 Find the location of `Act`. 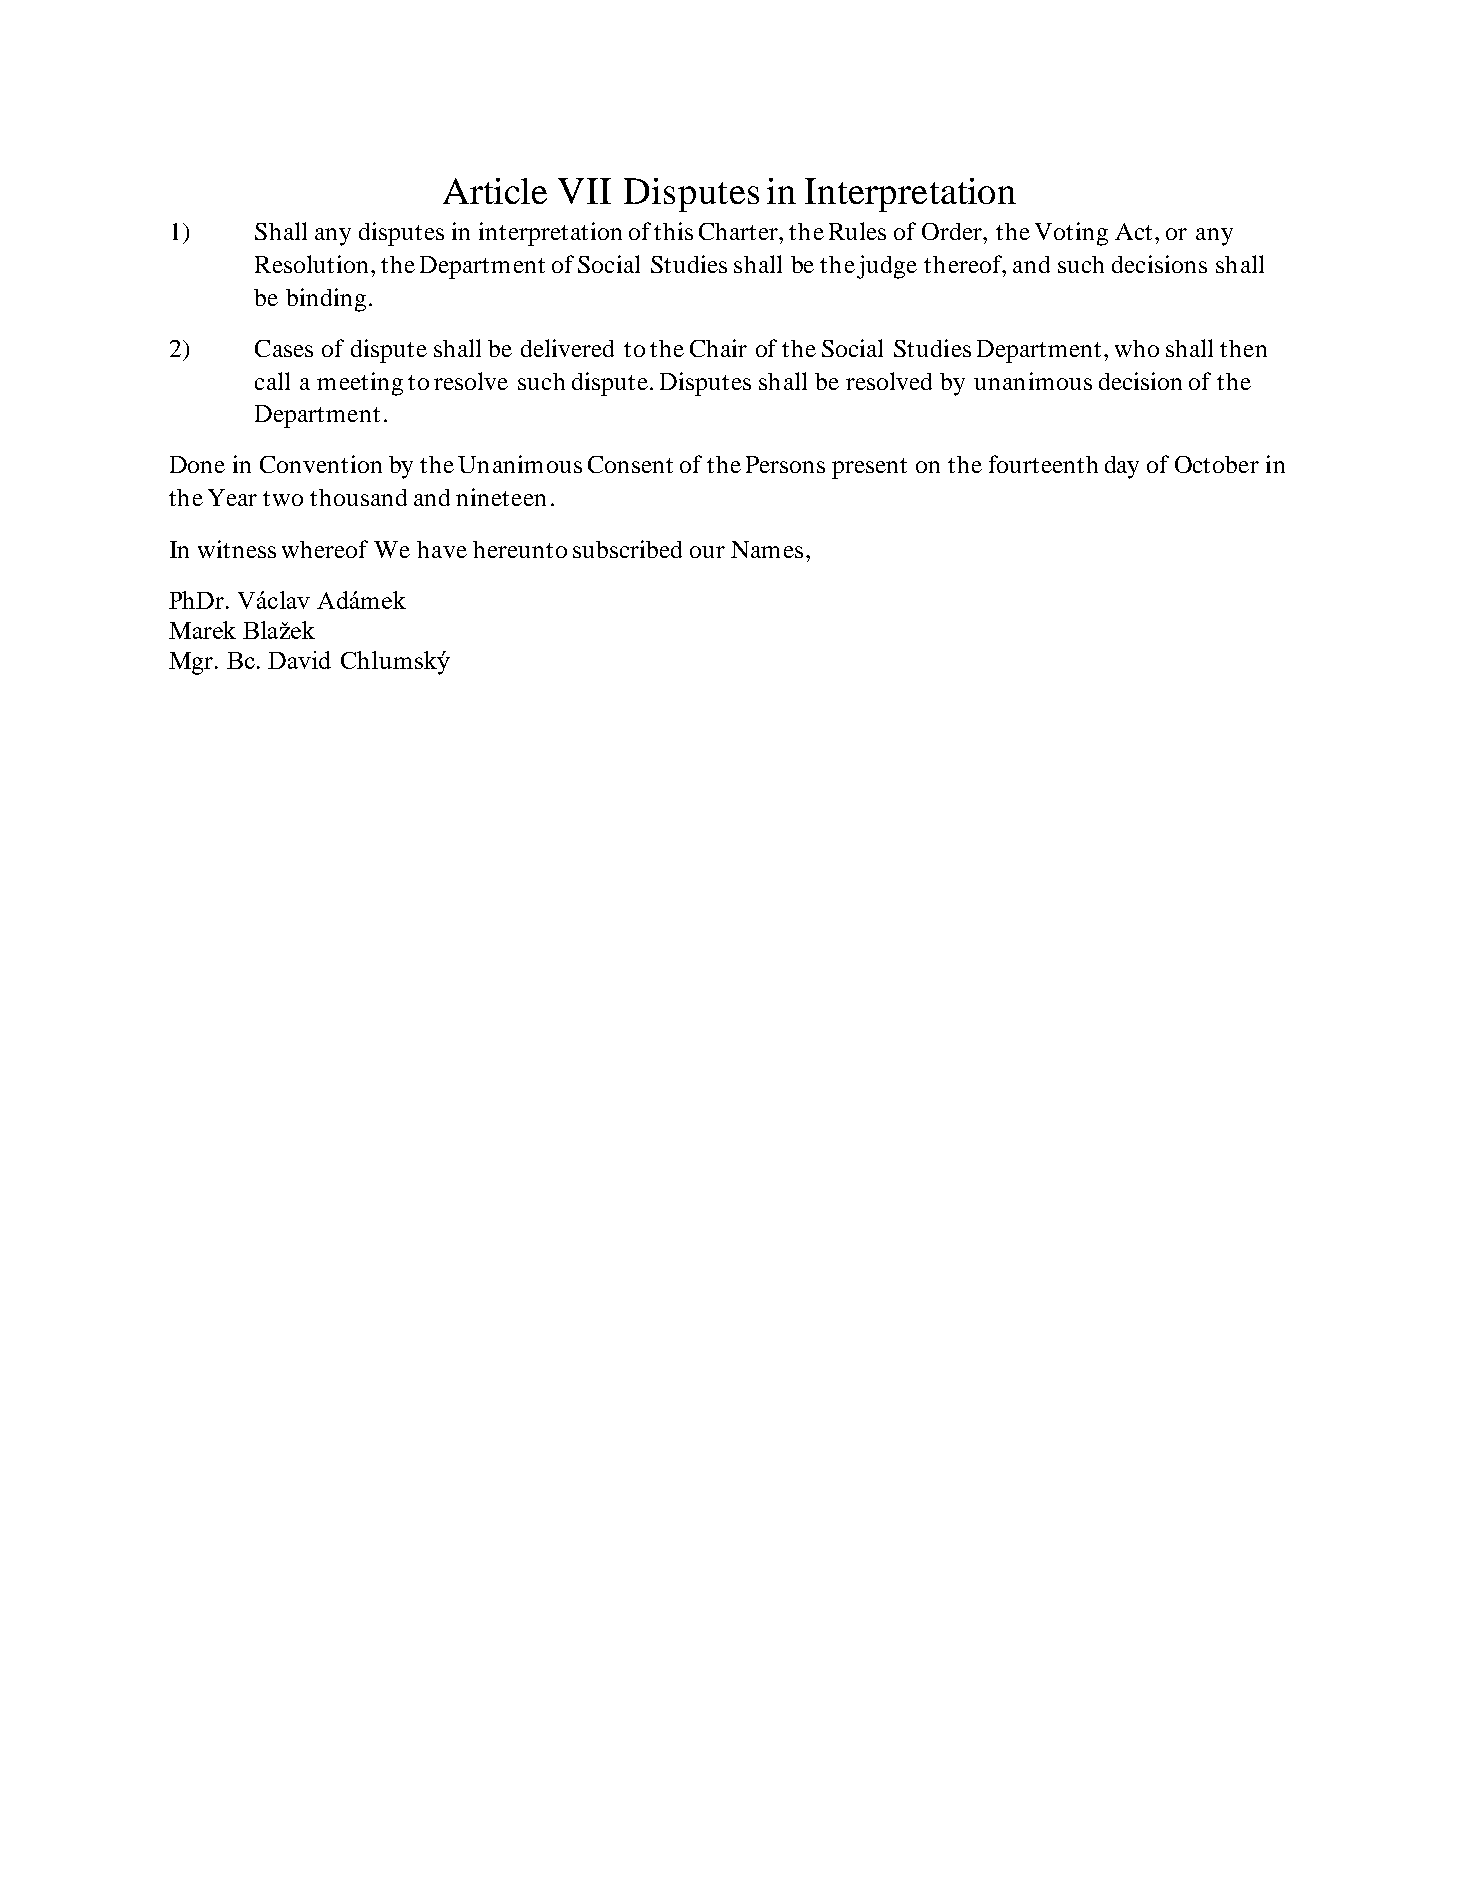

Act is located at coordinates (1133, 231).
